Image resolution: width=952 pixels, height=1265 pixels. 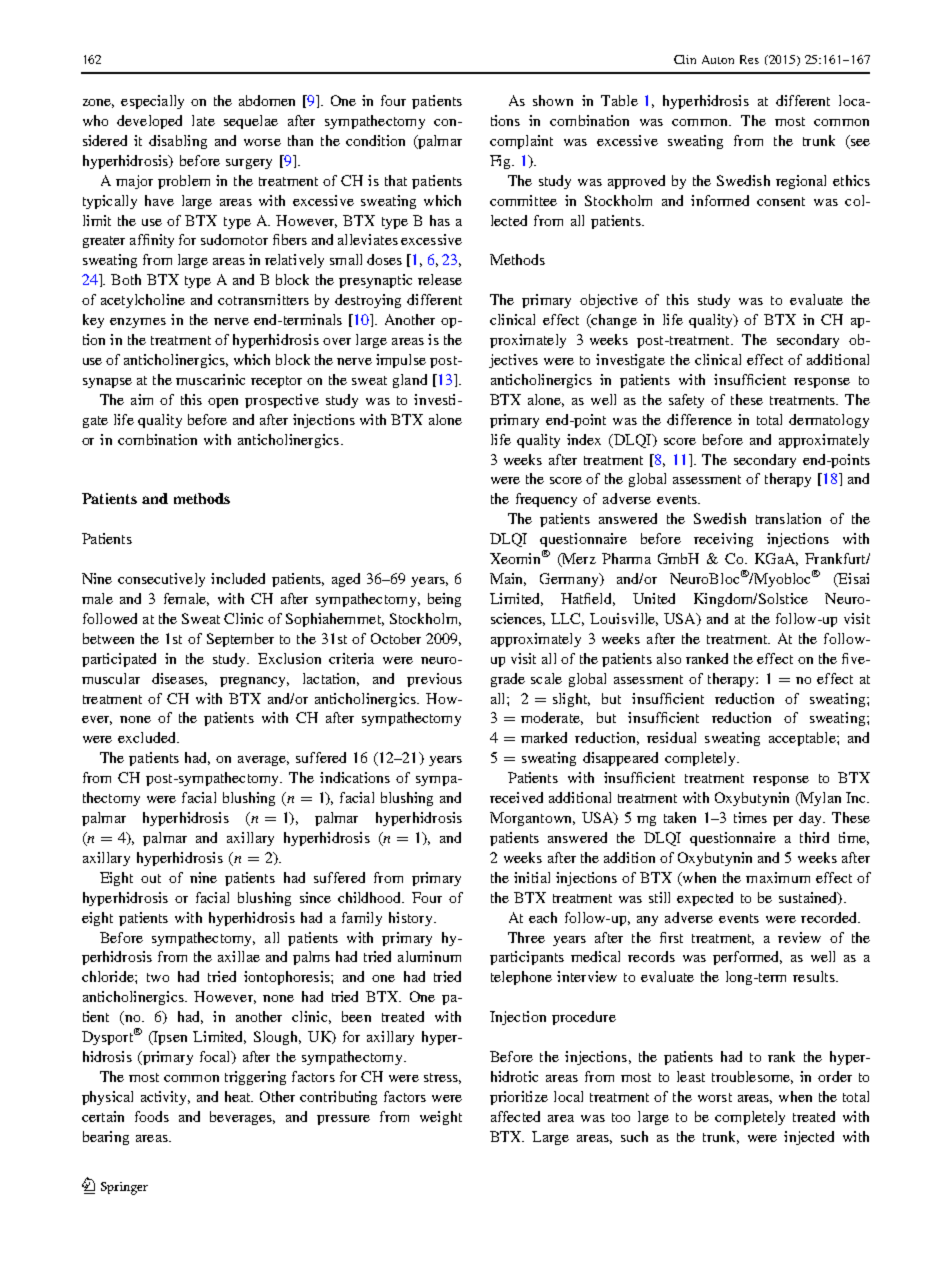 What do you see at coordinates (521, 142) in the screenshot?
I see `complaint` at bounding box center [521, 142].
